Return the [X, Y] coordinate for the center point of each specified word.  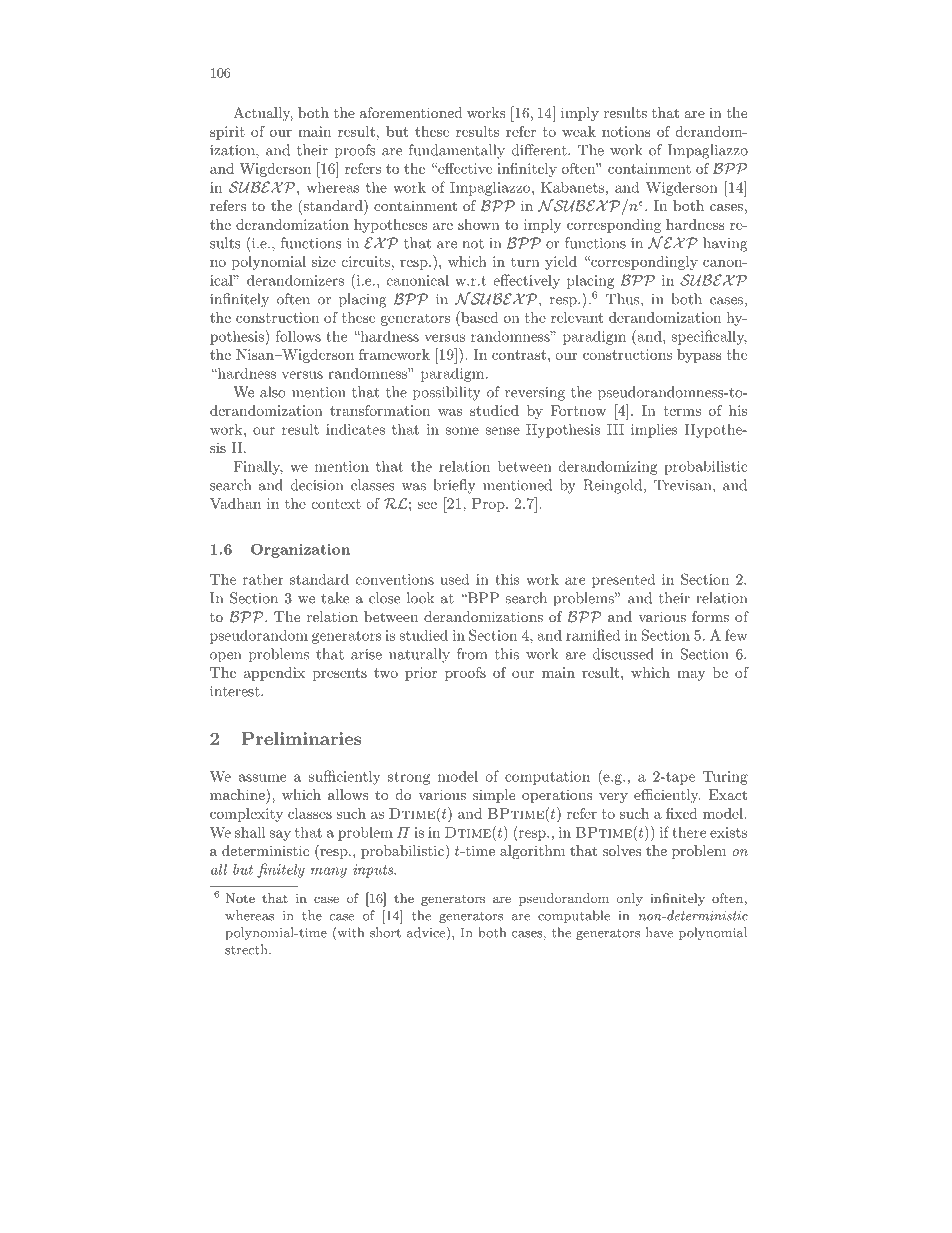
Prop [489, 505]
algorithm [532, 852]
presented [624, 580]
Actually [263, 114]
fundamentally [457, 151]
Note [240, 898]
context [336, 504]
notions [626, 131]
